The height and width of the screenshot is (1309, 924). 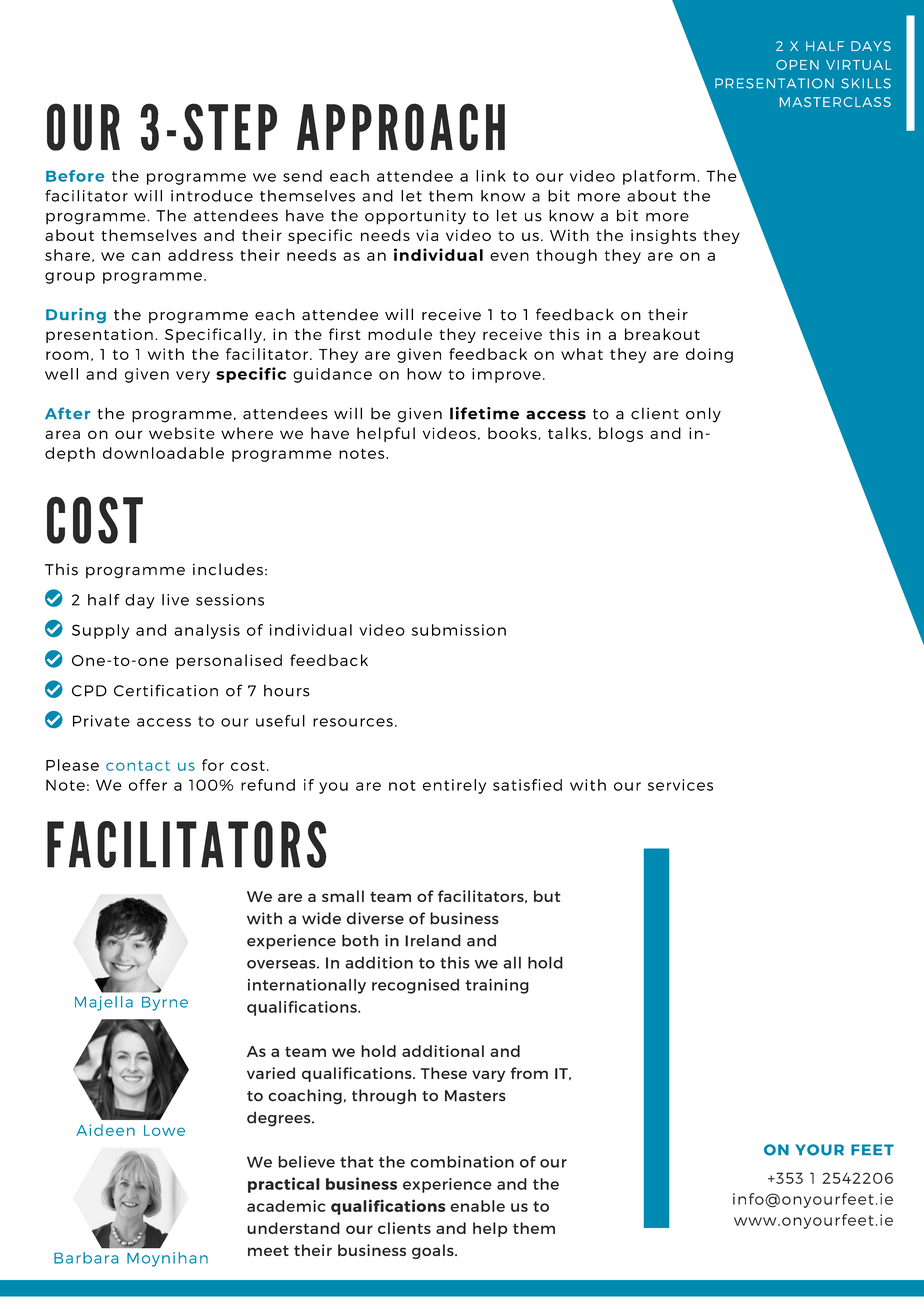 I want to click on enable, so click(x=477, y=1206).
